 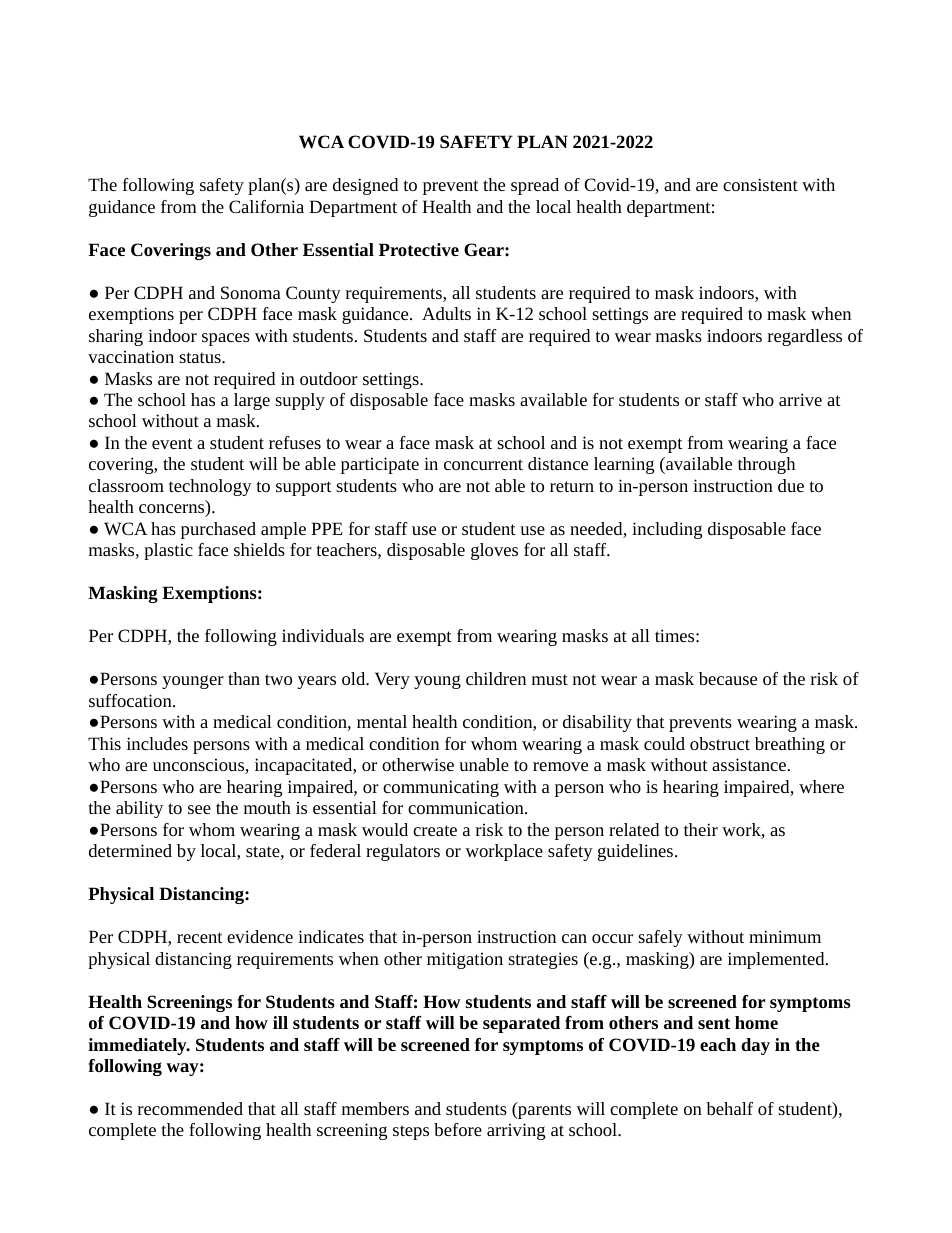 I want to click on California, so click(x=266, y=206).
